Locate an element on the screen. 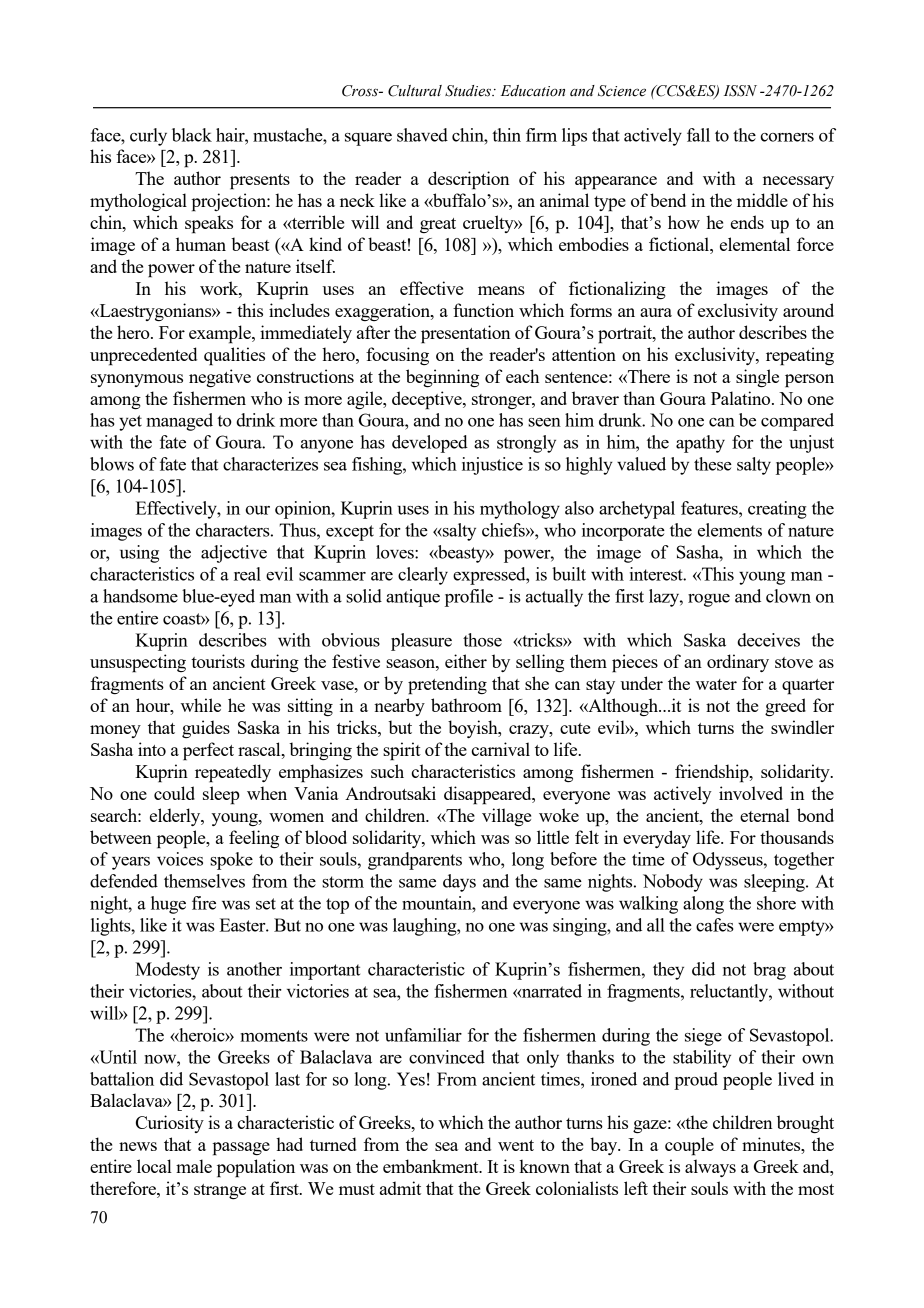 The width and height of the screenshot is (924, 1308). embankment is located at coordinates (432, 1166).
